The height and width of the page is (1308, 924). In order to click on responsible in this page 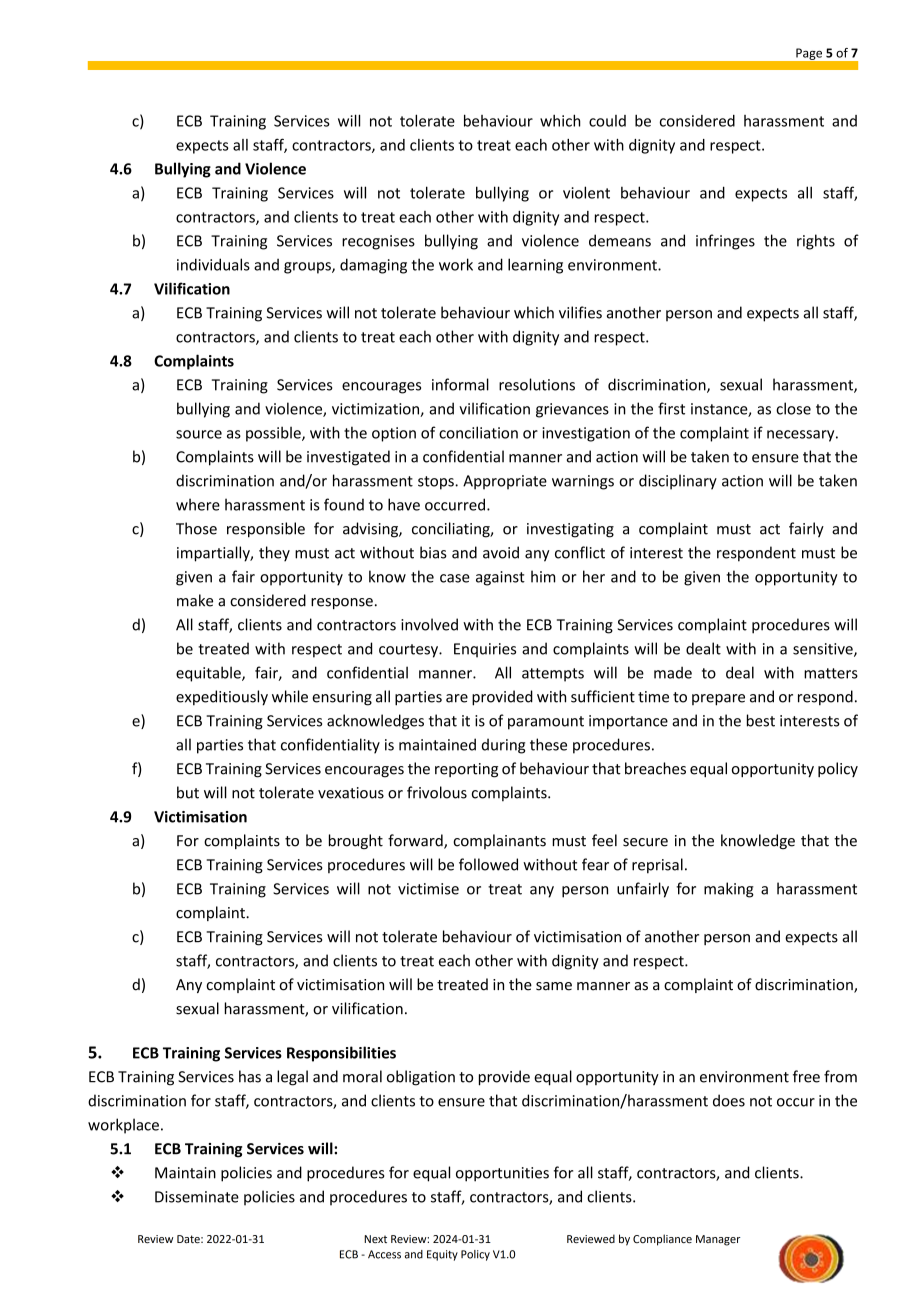, I will do `click(266, 530)`.
